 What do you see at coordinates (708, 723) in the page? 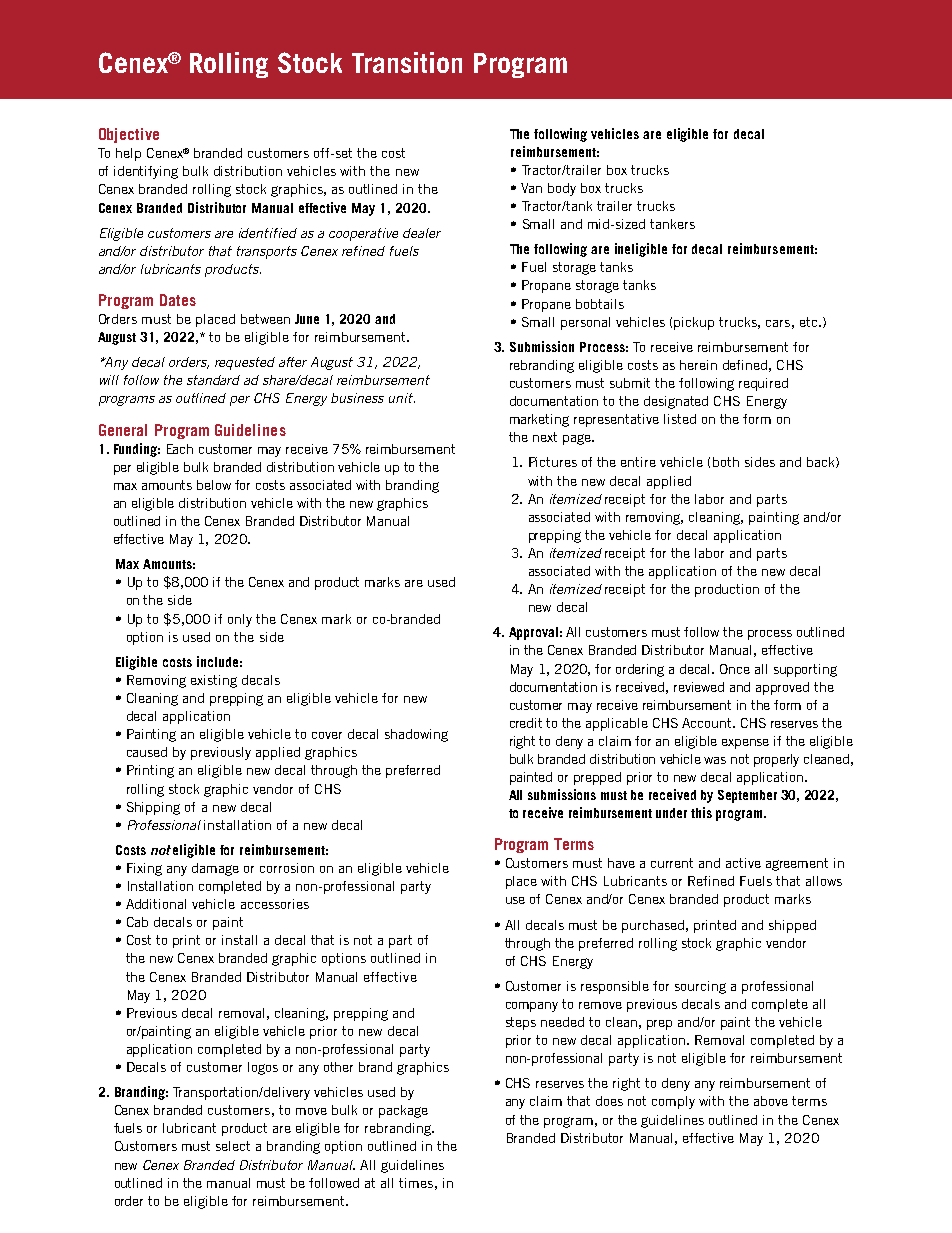
I see `Account` at bounding box center [708, 723].
